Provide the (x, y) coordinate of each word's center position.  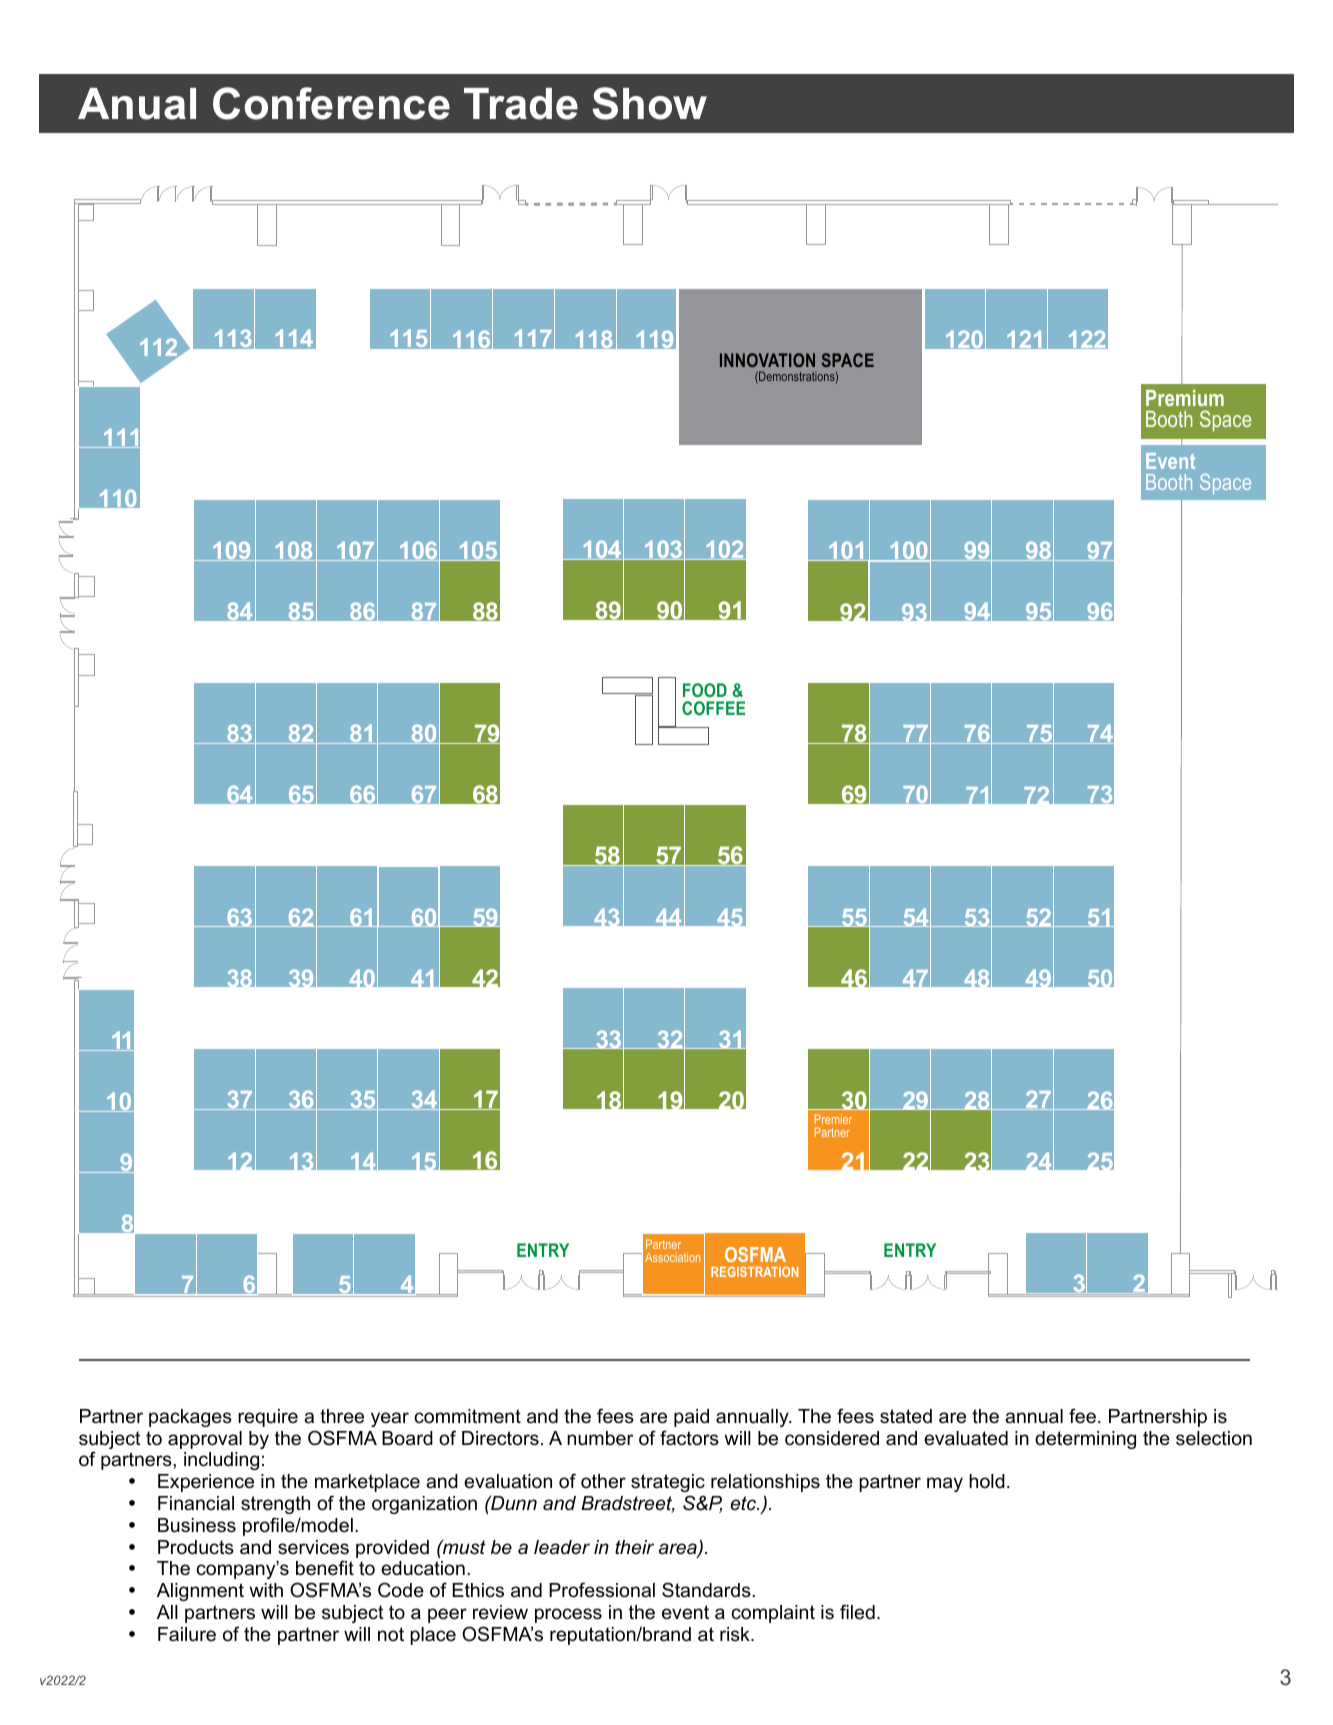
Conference (331, 103)
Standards (707, 1590)
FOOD (705, 690)
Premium (1185, 398)
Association (672, 1257)
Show (649, 103)
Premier (833, 1119)
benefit (325, 1568)
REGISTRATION (754, 1272)
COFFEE (713, 708)
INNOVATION (767, 360)
